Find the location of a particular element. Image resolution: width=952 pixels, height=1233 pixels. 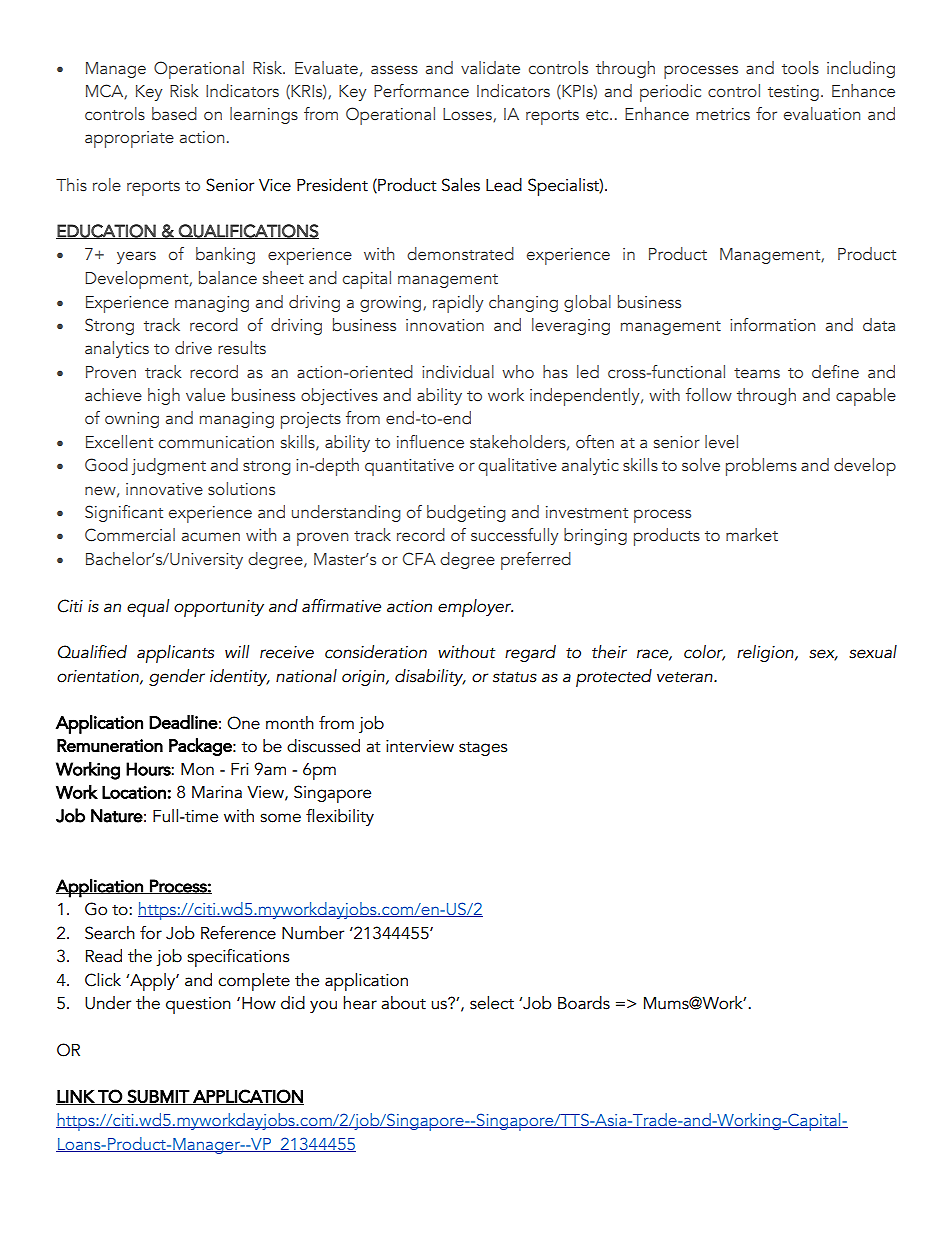

influence is located at coordinates (430, 441).
